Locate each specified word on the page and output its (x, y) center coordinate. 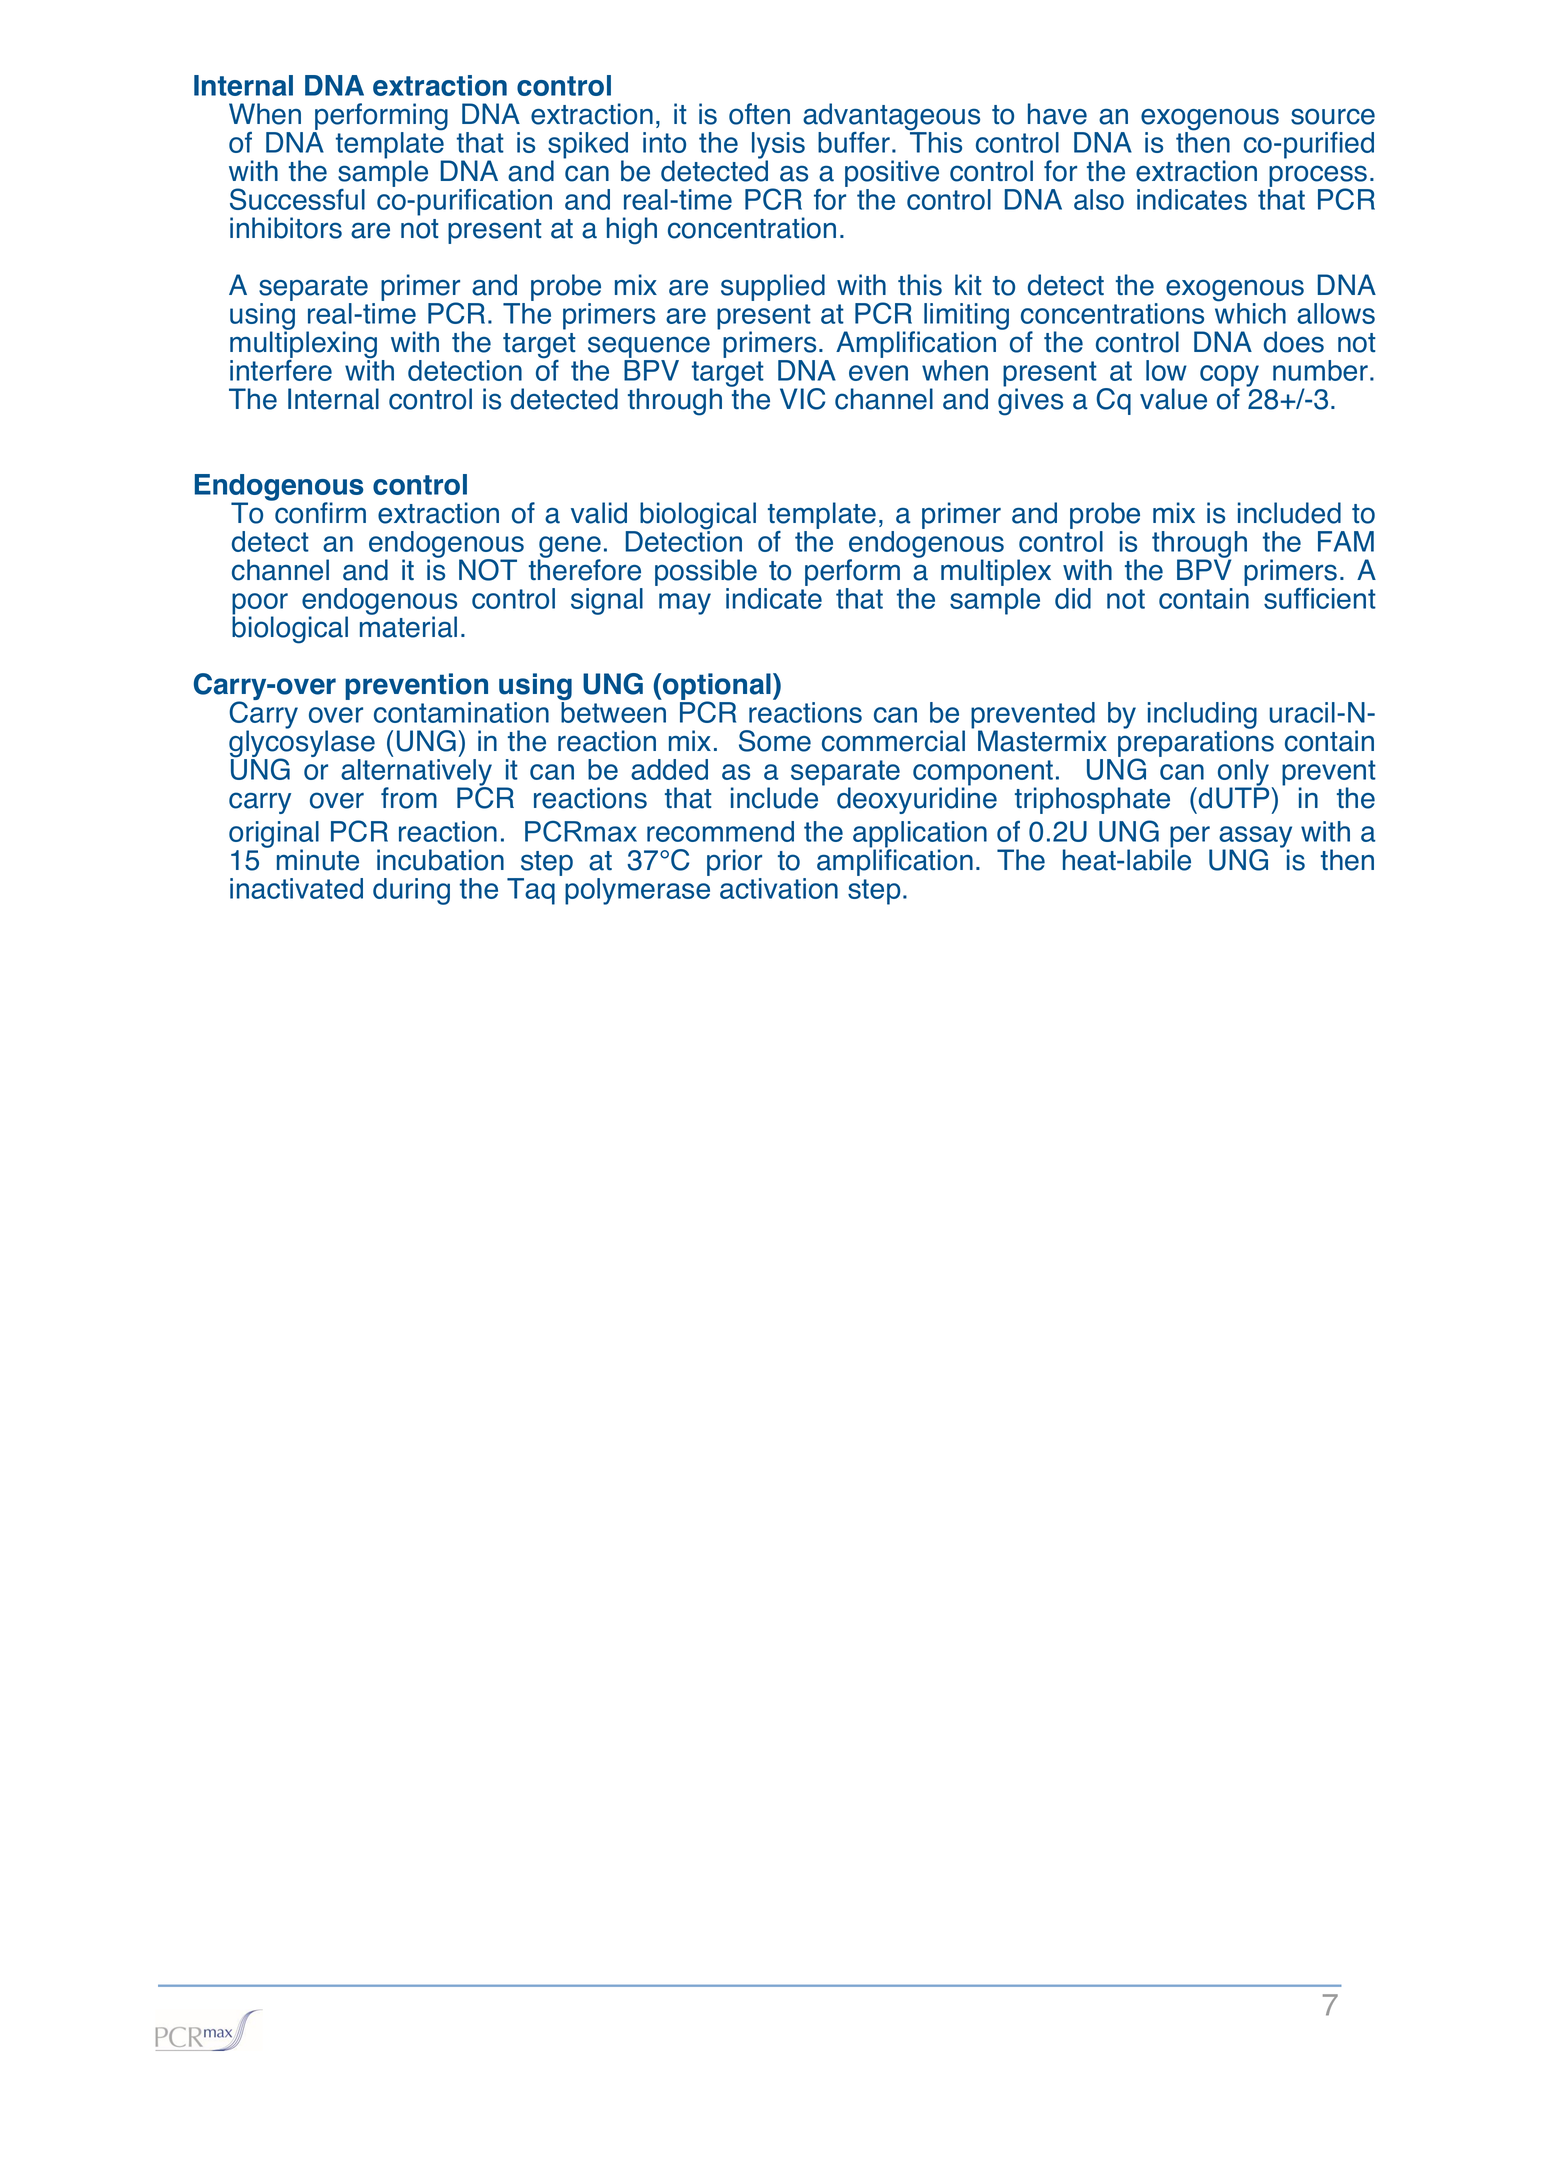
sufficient (1320, 598)
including (1202, 716)
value (1173, 399)
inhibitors (286, 228)
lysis (778, 146)
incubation (440, 860)
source (1333, 116)
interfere (281, 369)
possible (707, 574)
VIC (802, 399)
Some (775, 741)
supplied (773, 287)
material (408, 626)
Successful (297, 199)
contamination (461, 712)
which (1250, 312)
